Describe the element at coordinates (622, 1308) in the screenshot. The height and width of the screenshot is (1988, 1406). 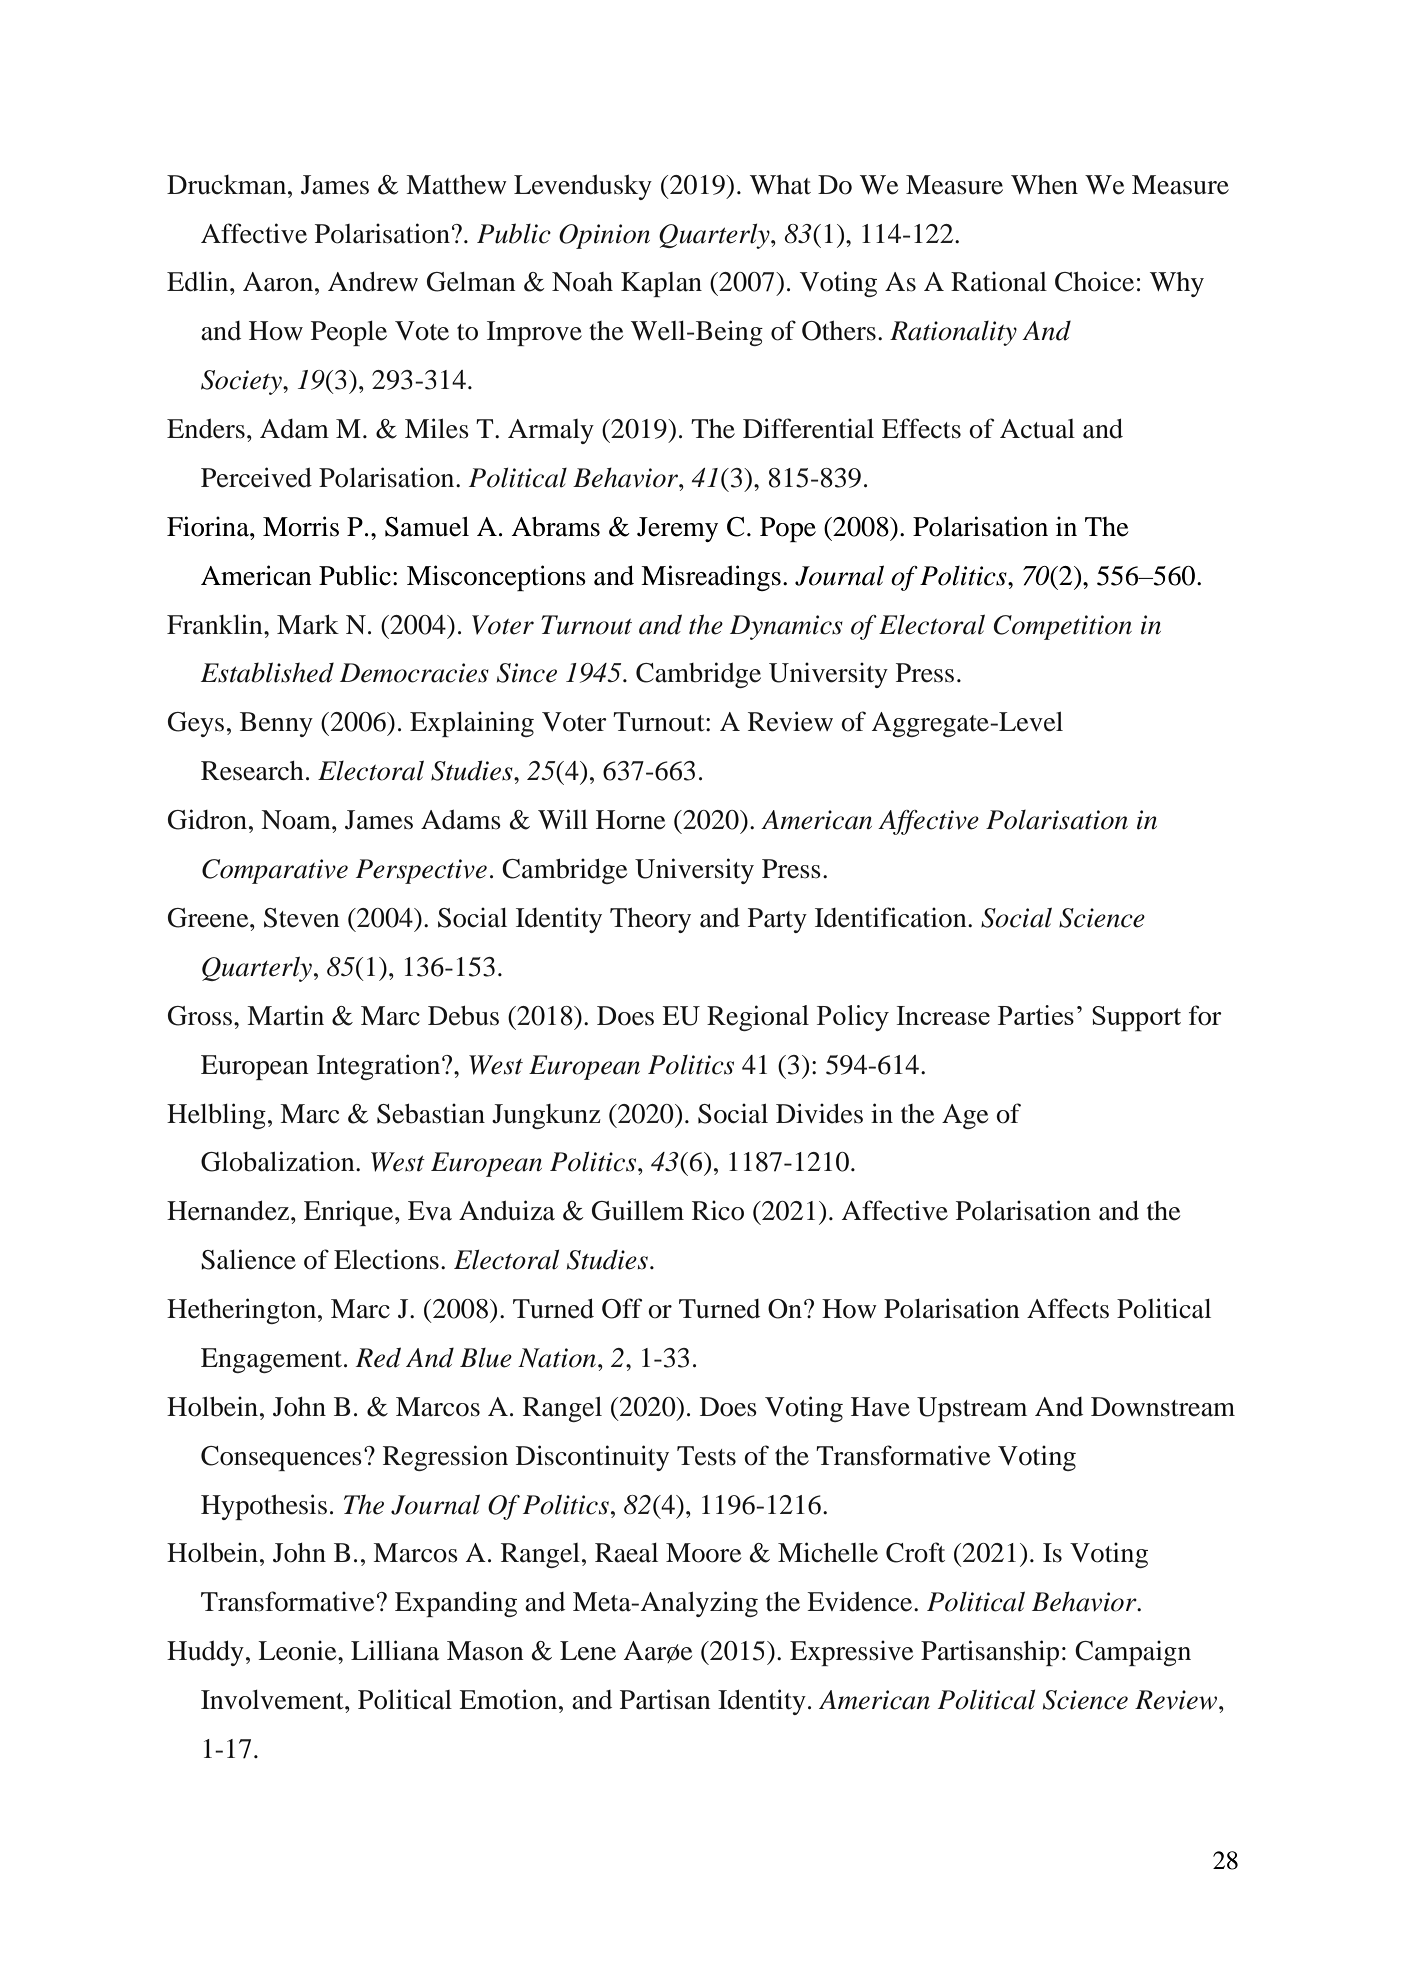
I see `Off` at that location.
